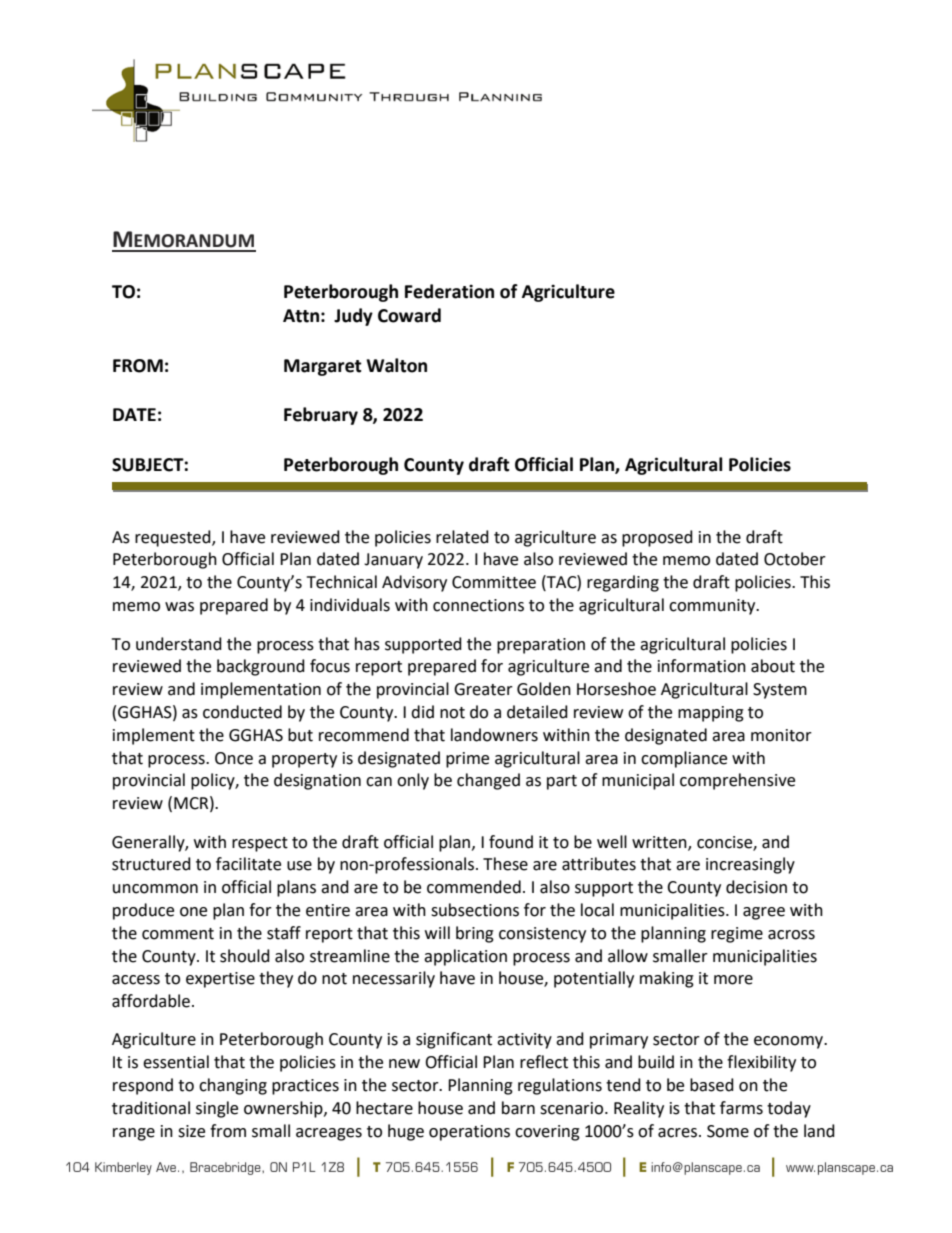 The image size is (952, 1233). What do you see at coordinates (242, 712) in the document?
I see `conducted` at bounding box center [242, 712].
